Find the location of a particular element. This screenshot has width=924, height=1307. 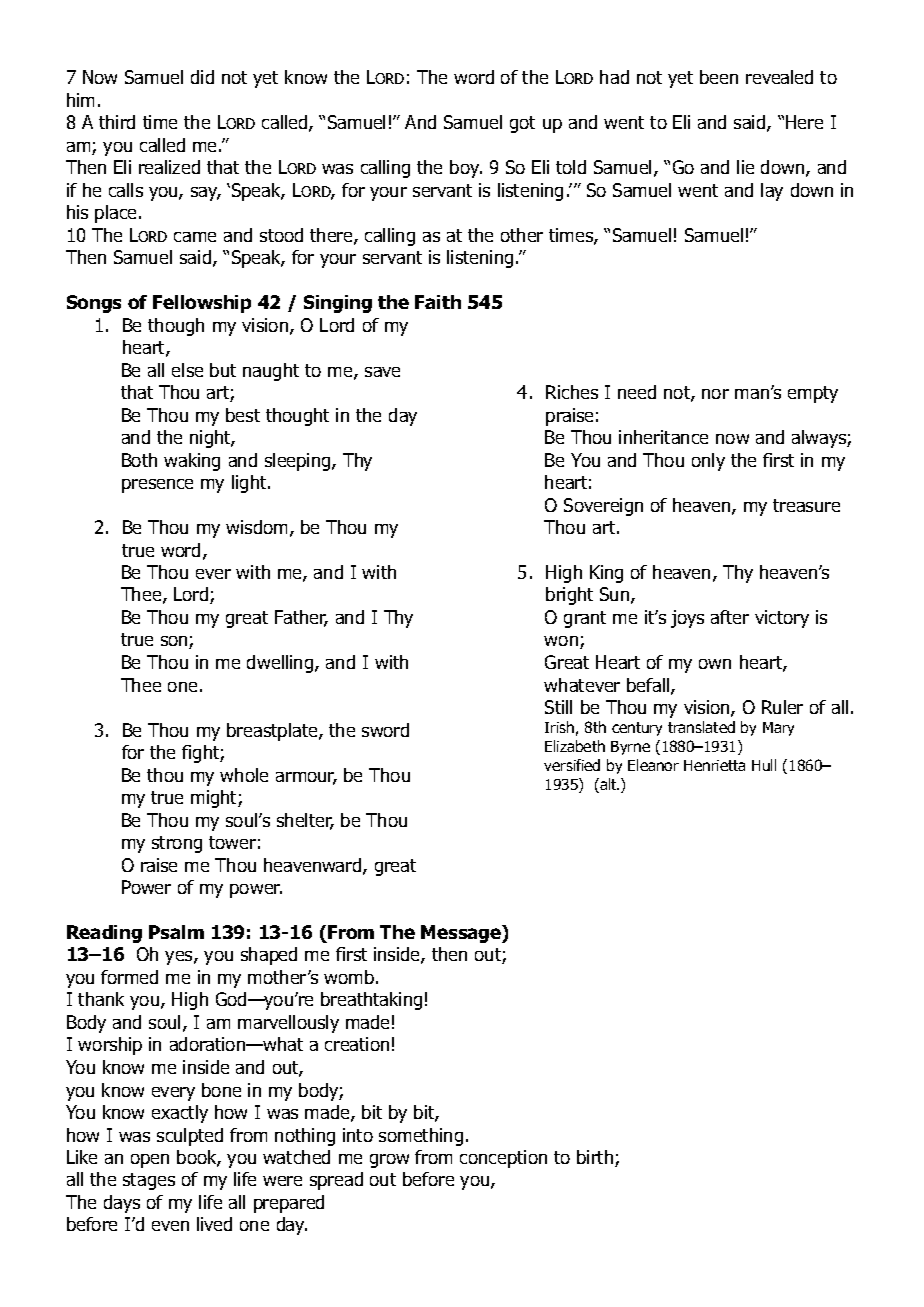

grow is located at coordinates (389, 1161).
